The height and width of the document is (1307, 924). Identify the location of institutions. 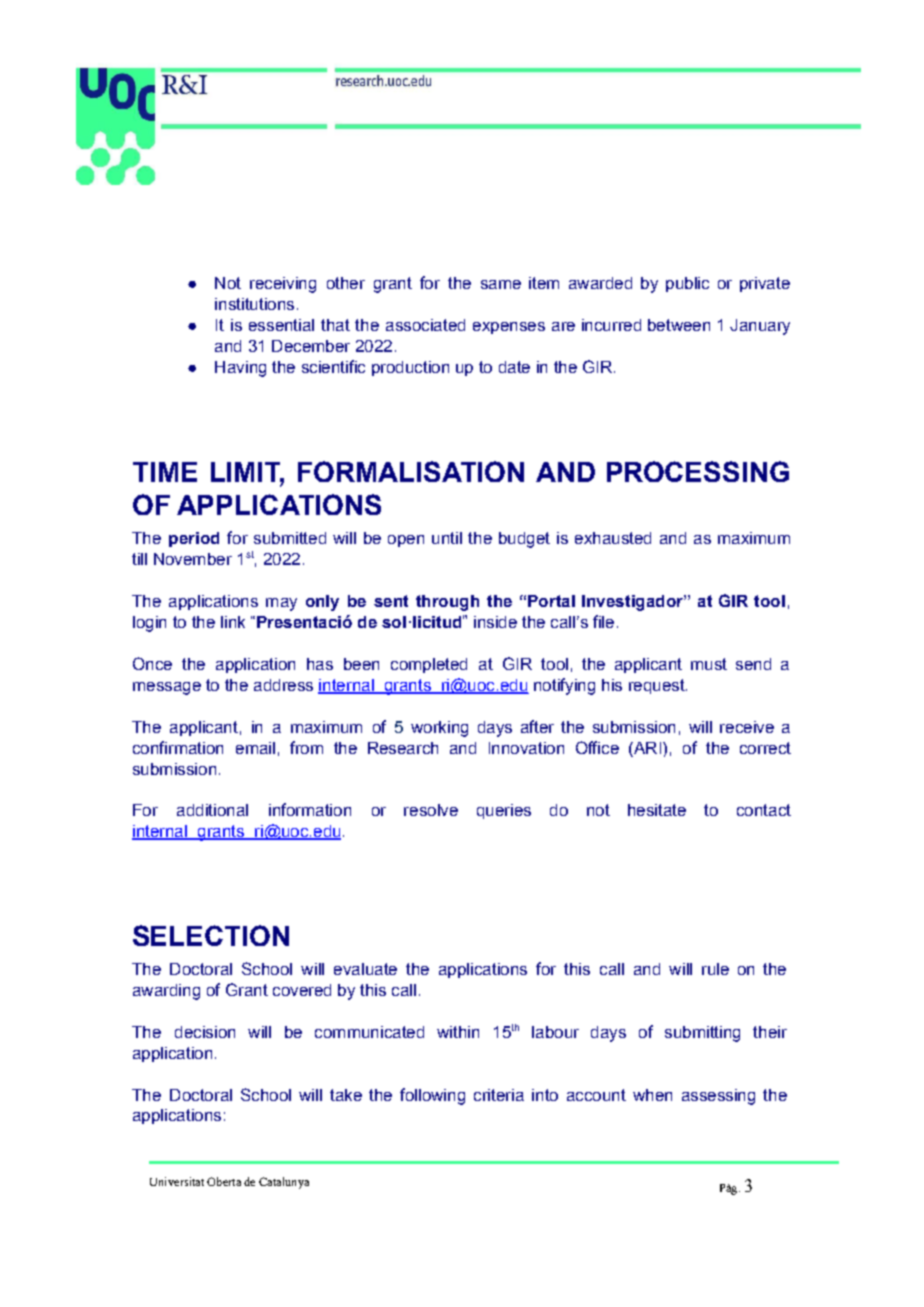
(254, 304).
